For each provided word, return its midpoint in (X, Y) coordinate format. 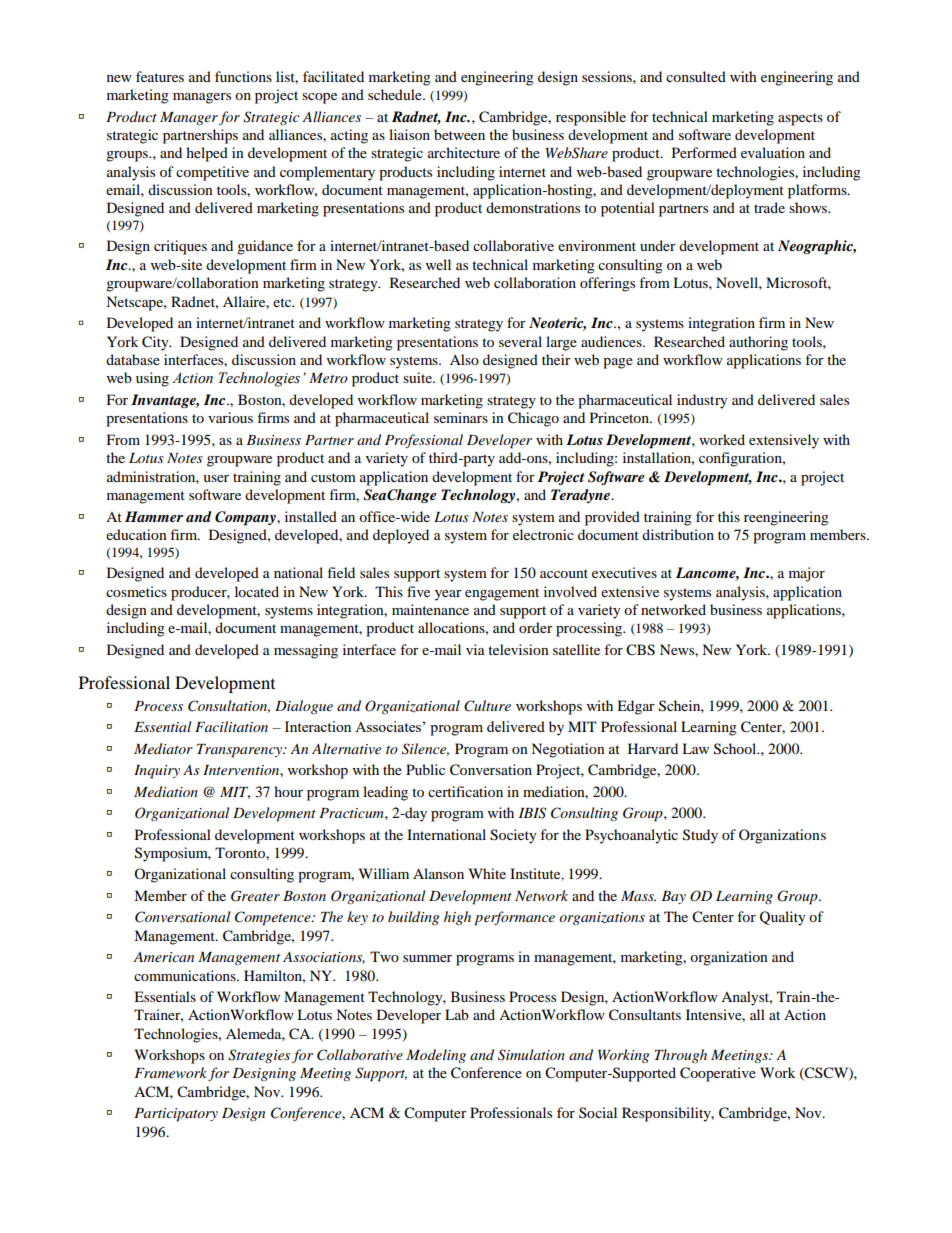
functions (243, 76)
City (156, 343)
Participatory (176, 1115)
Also (464, 359)
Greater (255, 896)
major (807, 574)
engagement (502, 594)
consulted (696, 76)
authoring (758, 343)
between (459, 134)
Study (700, 836)
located (257, 591)
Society (513, 836)
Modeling (436, 1056)
